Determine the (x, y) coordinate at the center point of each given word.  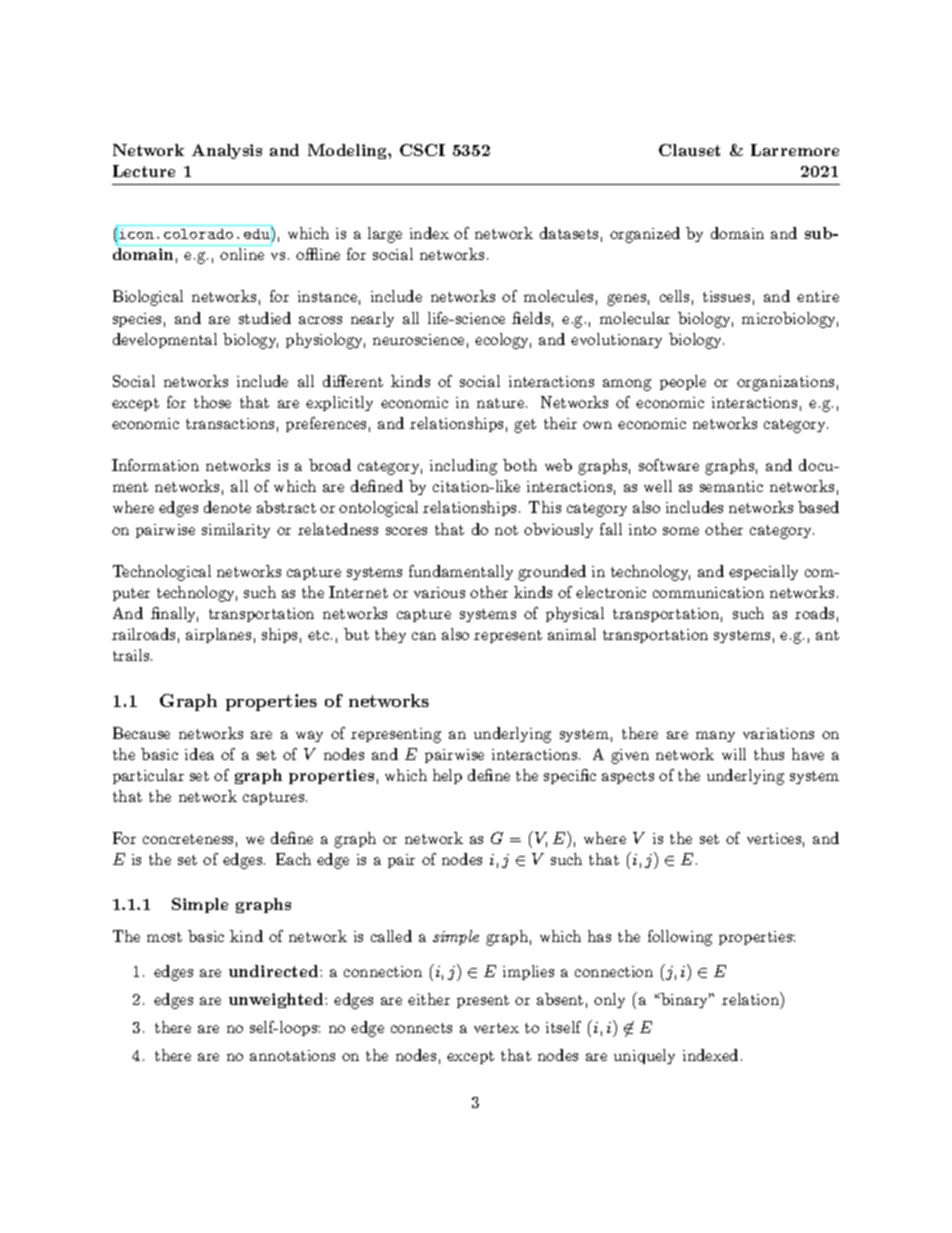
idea (199, 754)
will (734, 754)
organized (645, 235)
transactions (230, 423)
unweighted (277, 1000)
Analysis (227, 151)
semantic (731, 486)
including (463, 467)
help (447, 776)
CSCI (422, 150)
